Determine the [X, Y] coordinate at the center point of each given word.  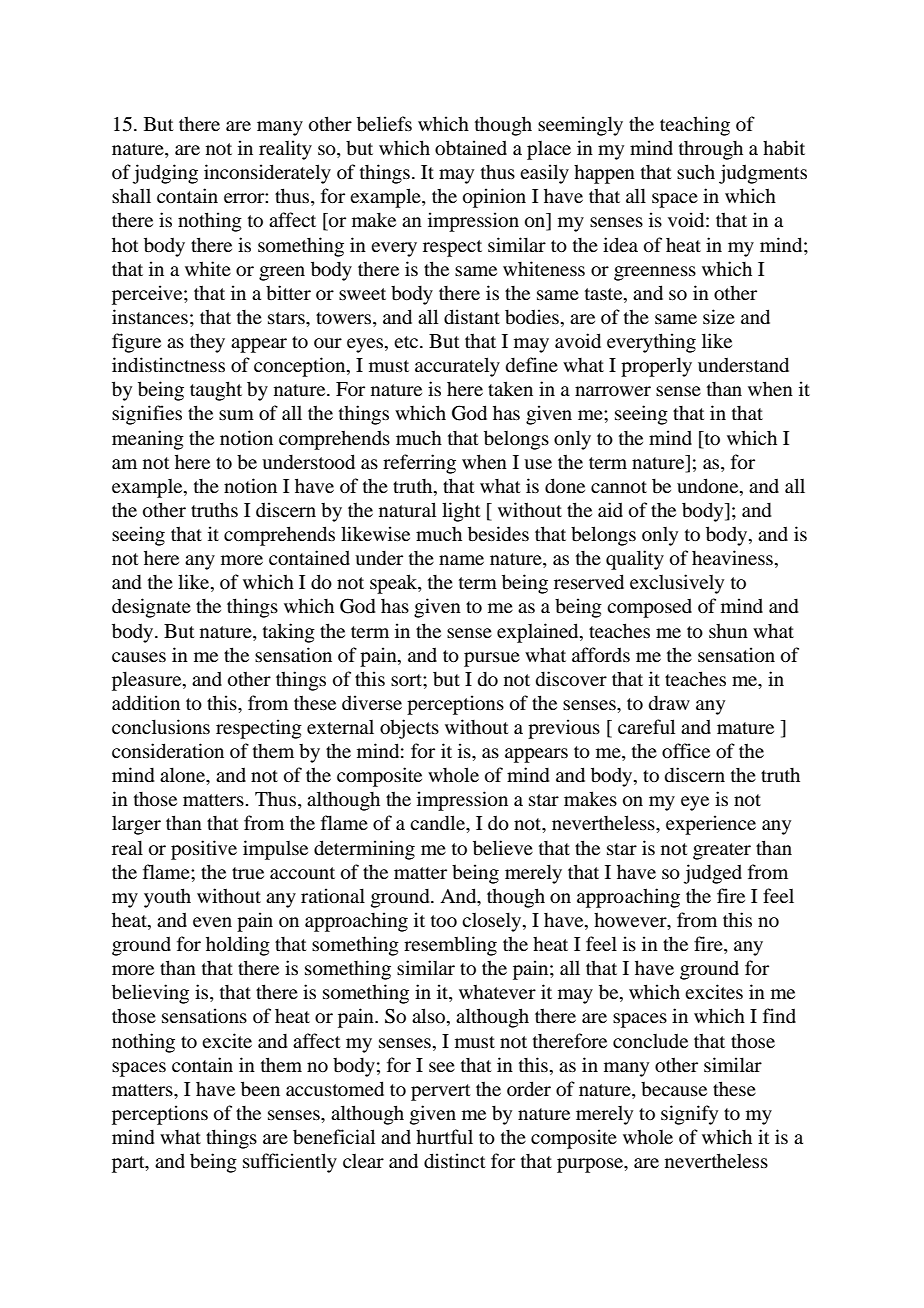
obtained [471, 147]
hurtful [444, 1136]
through [711, 150]
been [260, 1088]
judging [165, 174]
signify [689, 1115]
